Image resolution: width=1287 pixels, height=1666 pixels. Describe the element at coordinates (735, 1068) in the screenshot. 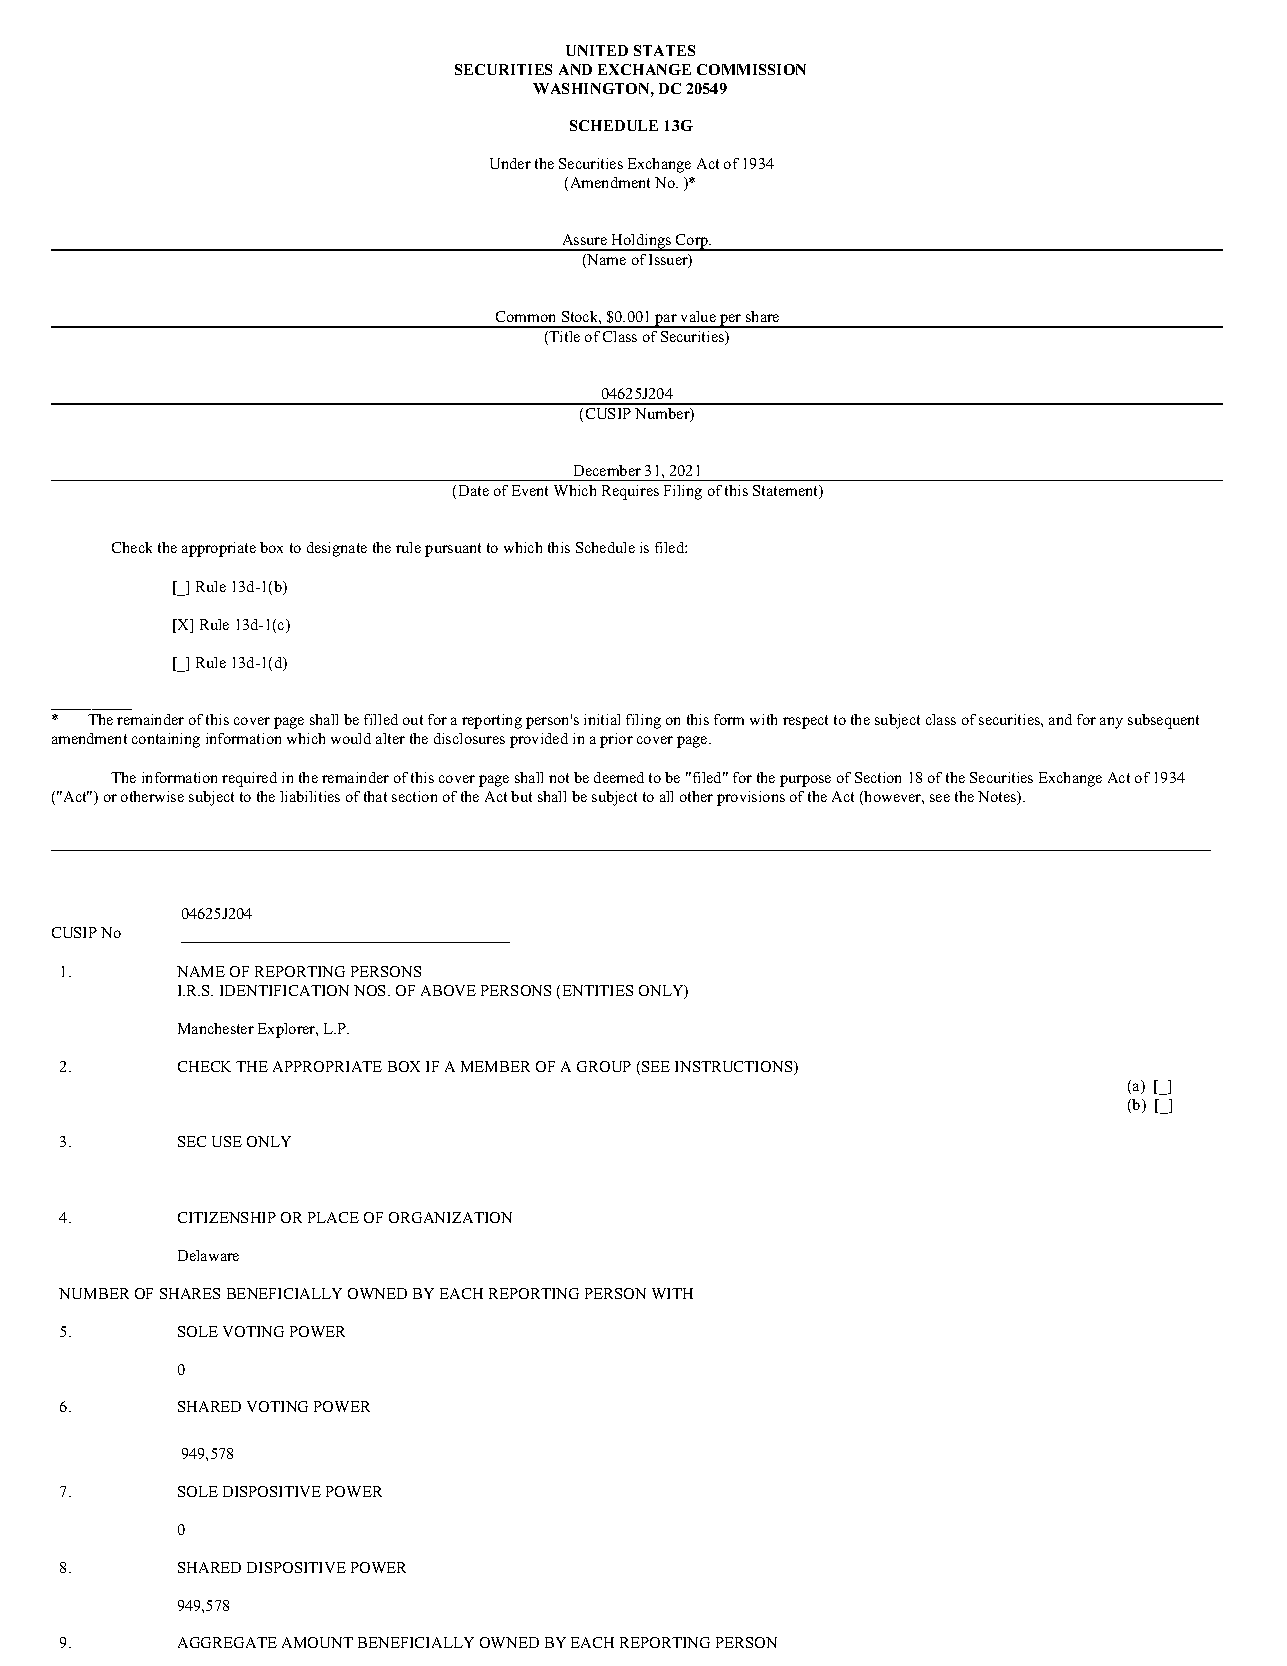

I see `INSTRUCTIONS` at that location.
